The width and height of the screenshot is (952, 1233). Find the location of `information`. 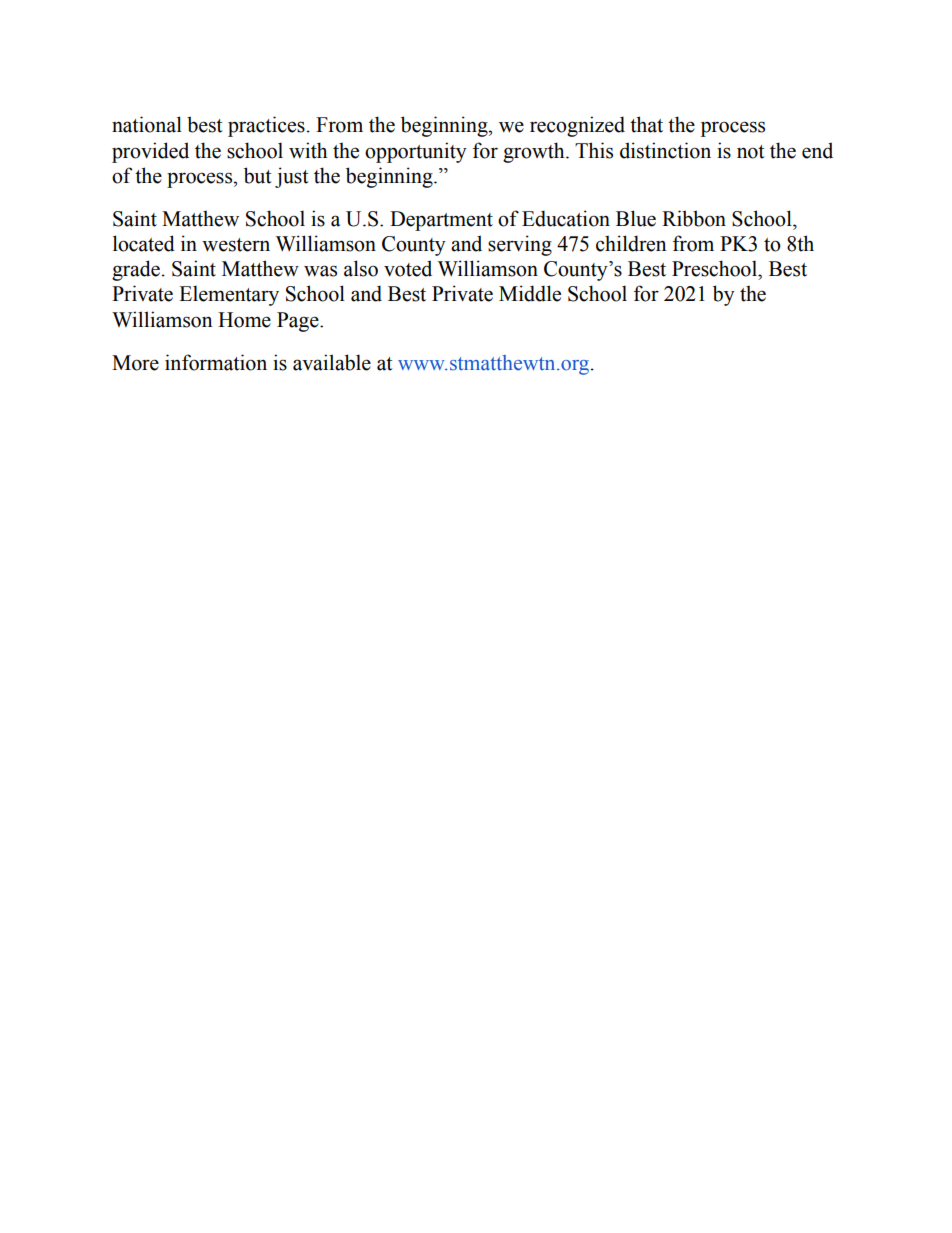

information is located at coordinates (216, 362).
